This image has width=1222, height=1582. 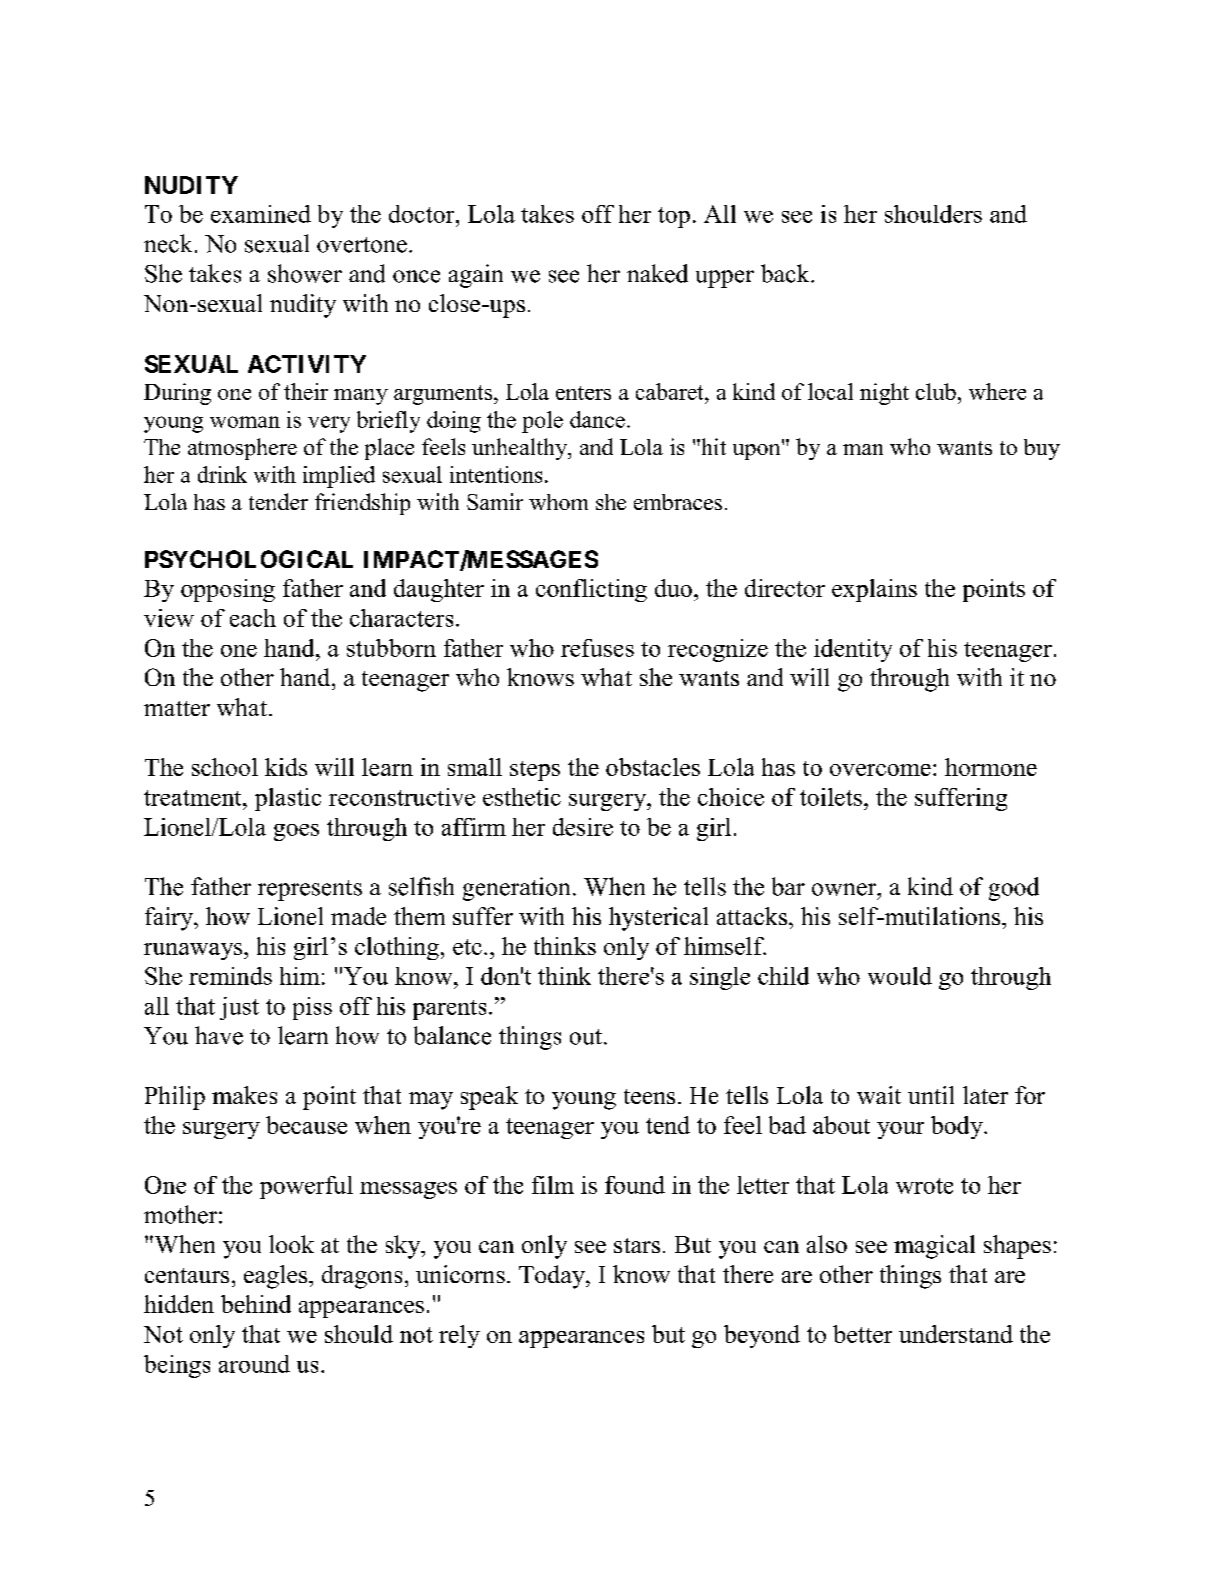 I want to click on shower, so click(x=305, y=273).
